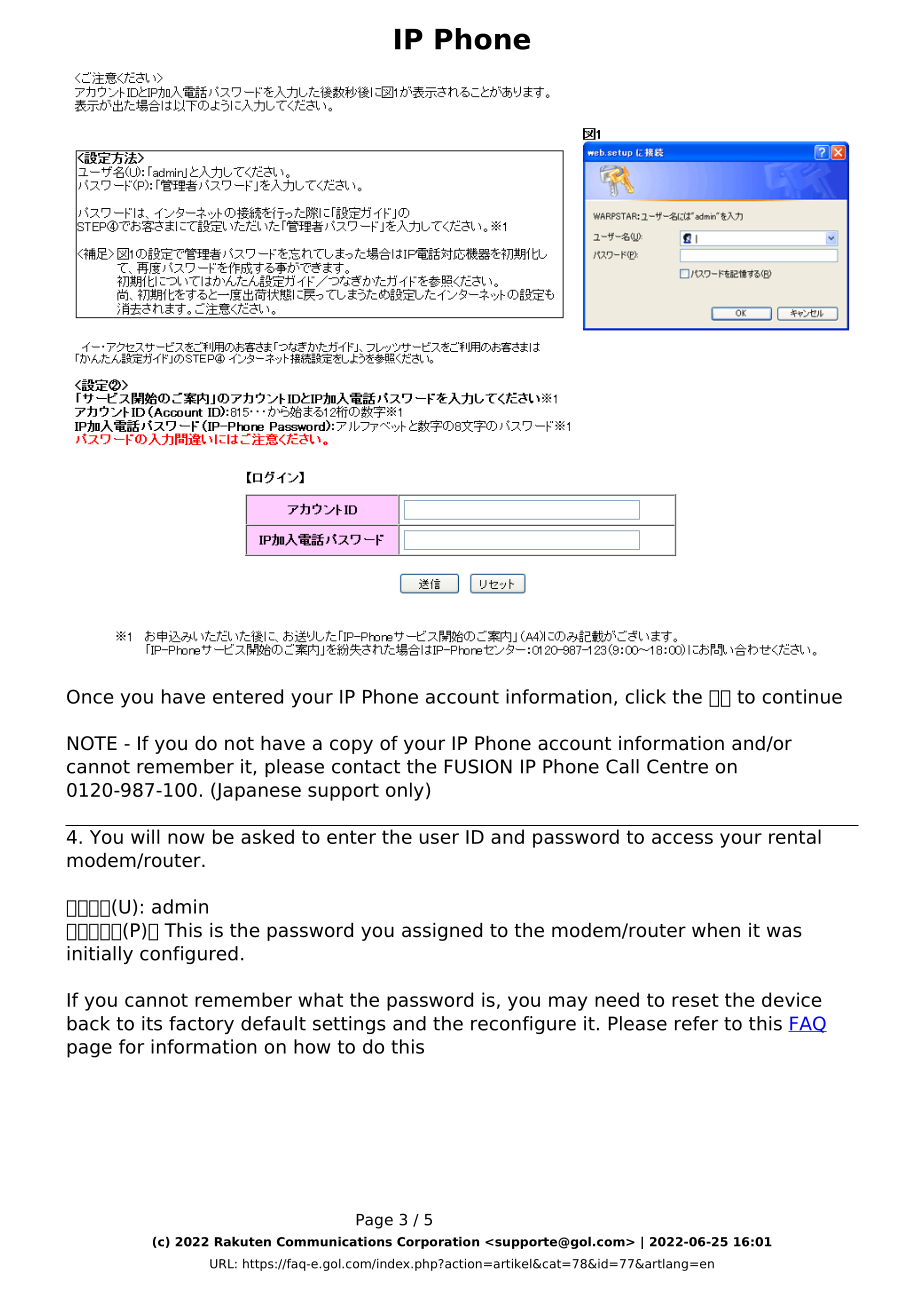  Describe the element at coordinates (90, 696) in the screenshot. I see `Once` at that location.
